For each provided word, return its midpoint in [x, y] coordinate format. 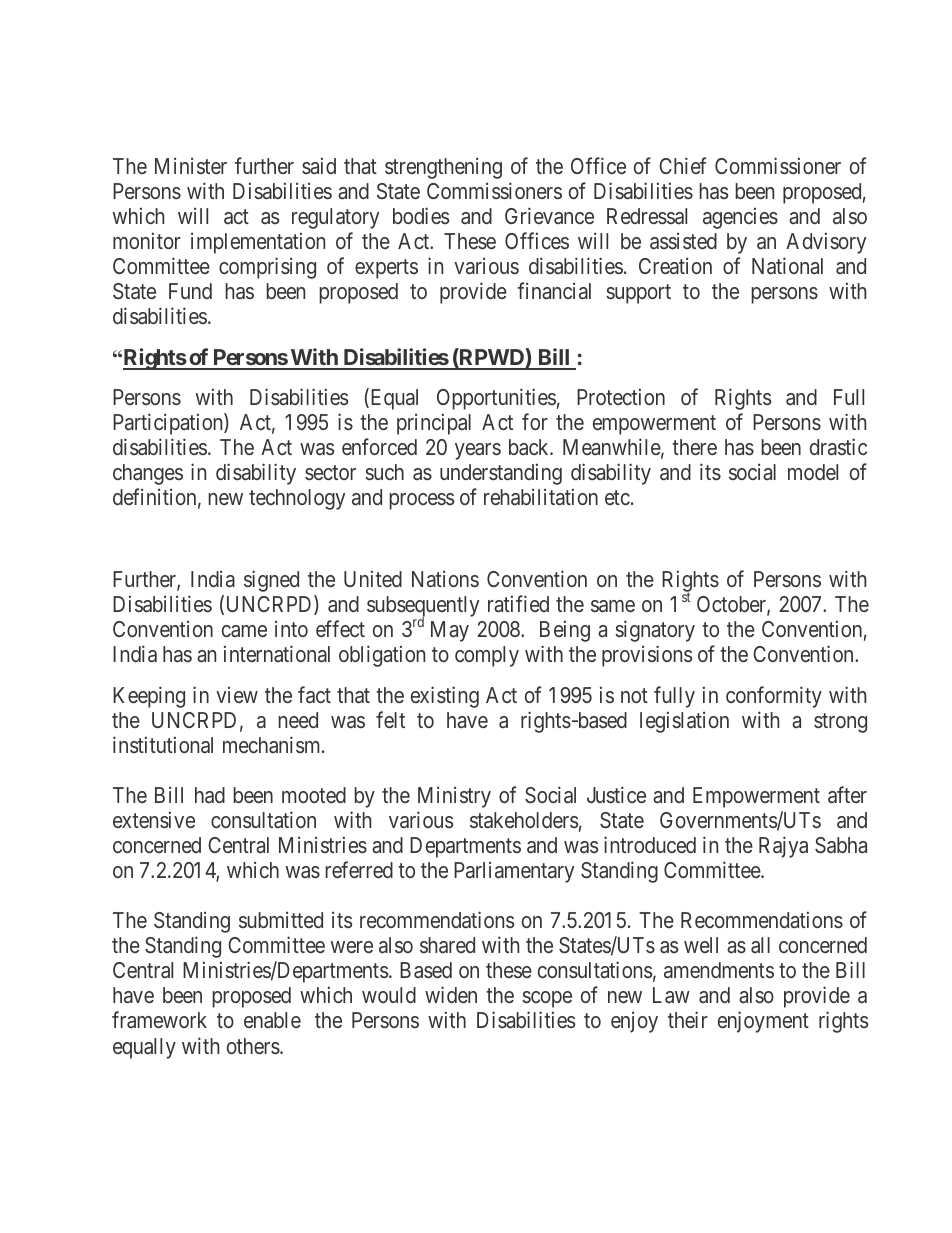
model [813, 472]
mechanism [273, 744]
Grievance [549, 215]
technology [297, 499]
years [478, 451]
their [688, 1020]
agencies [740, 218]
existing [445, 697]
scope [547, 999]
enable [272, 1020]
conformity [774, 697]
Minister [191, 165]
